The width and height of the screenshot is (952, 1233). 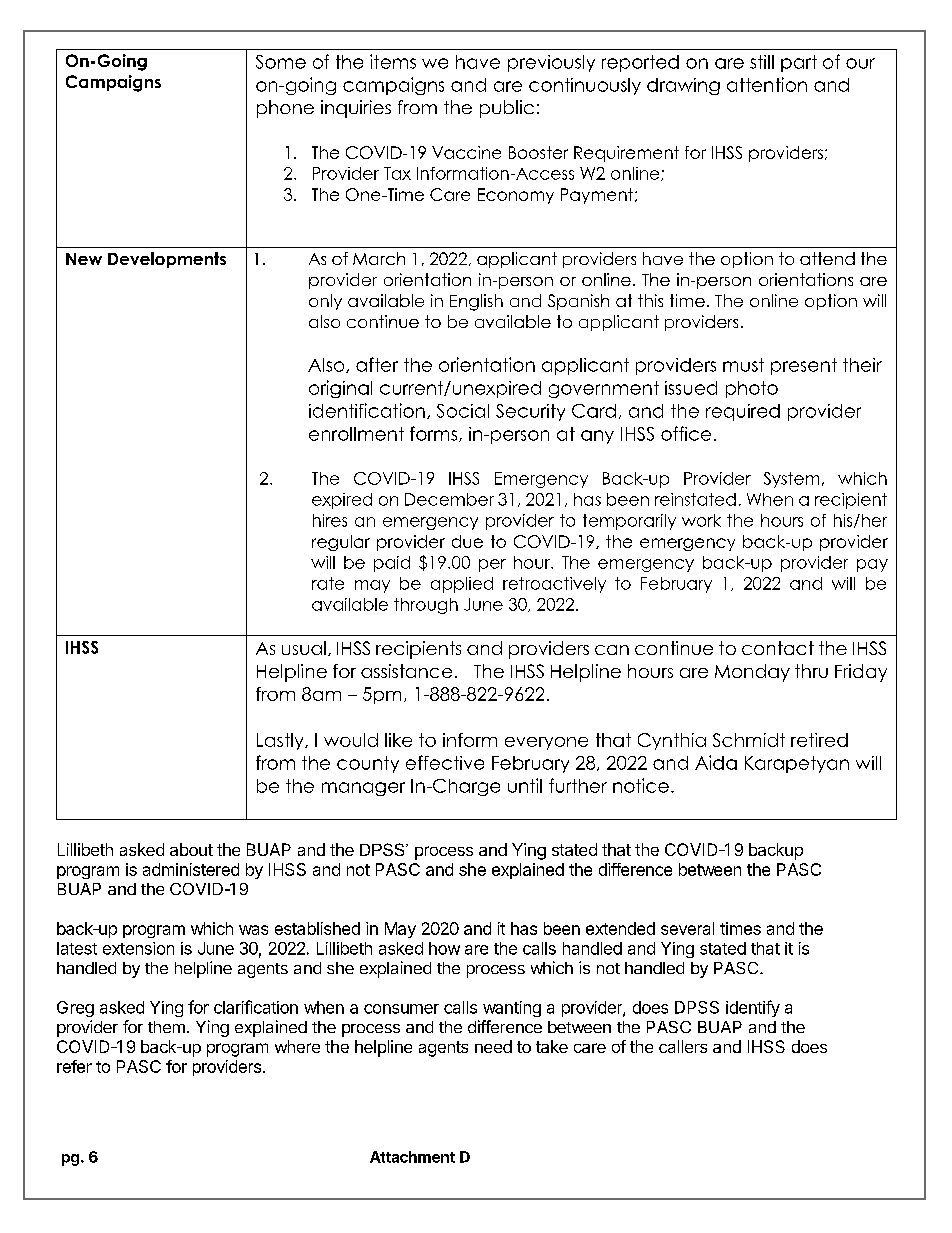 I want to click on applied, so click(x=462, y=585).
